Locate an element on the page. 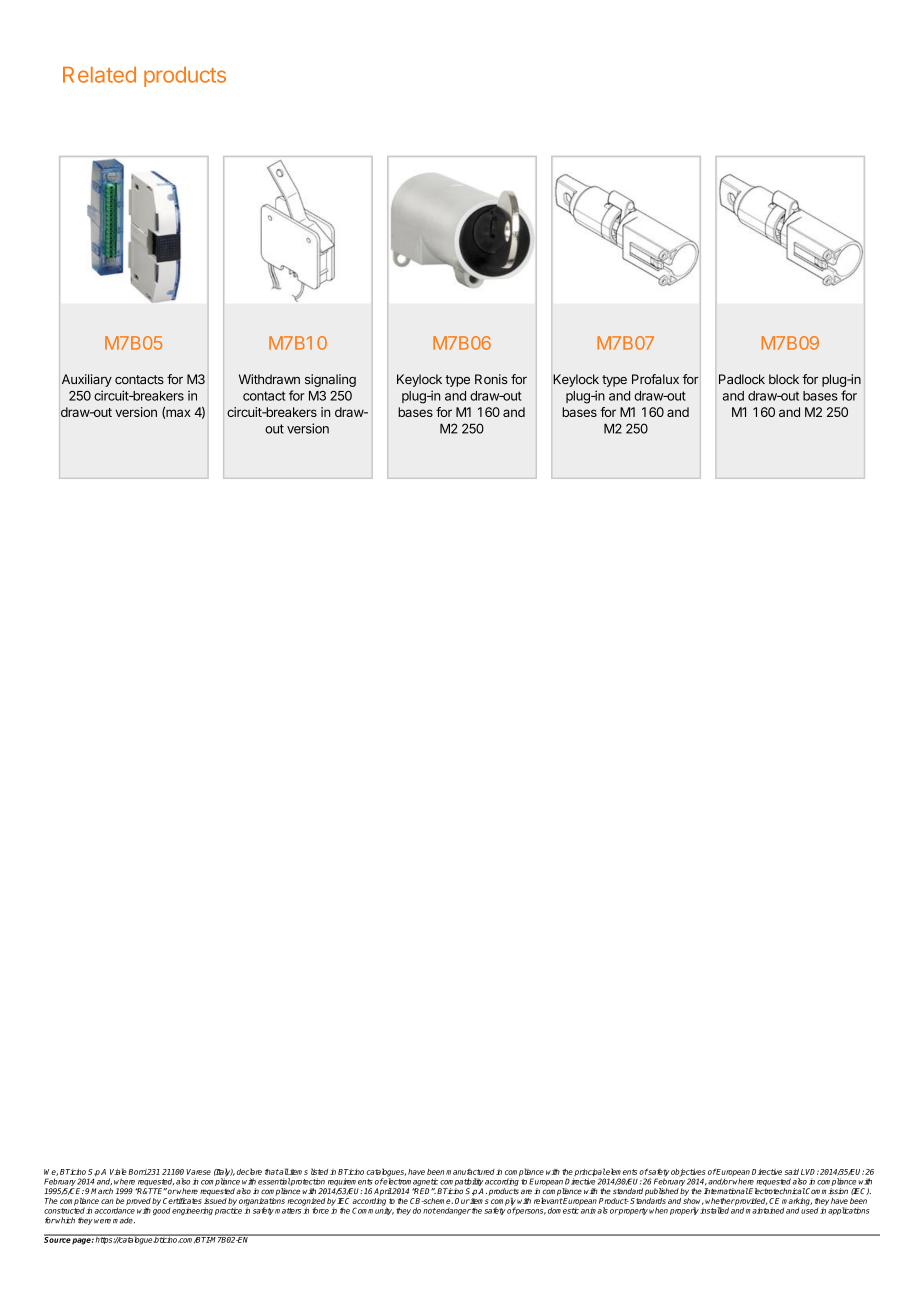 This page has height=1308, width=924. Auxiliary is located at coordinates (87, 380).
